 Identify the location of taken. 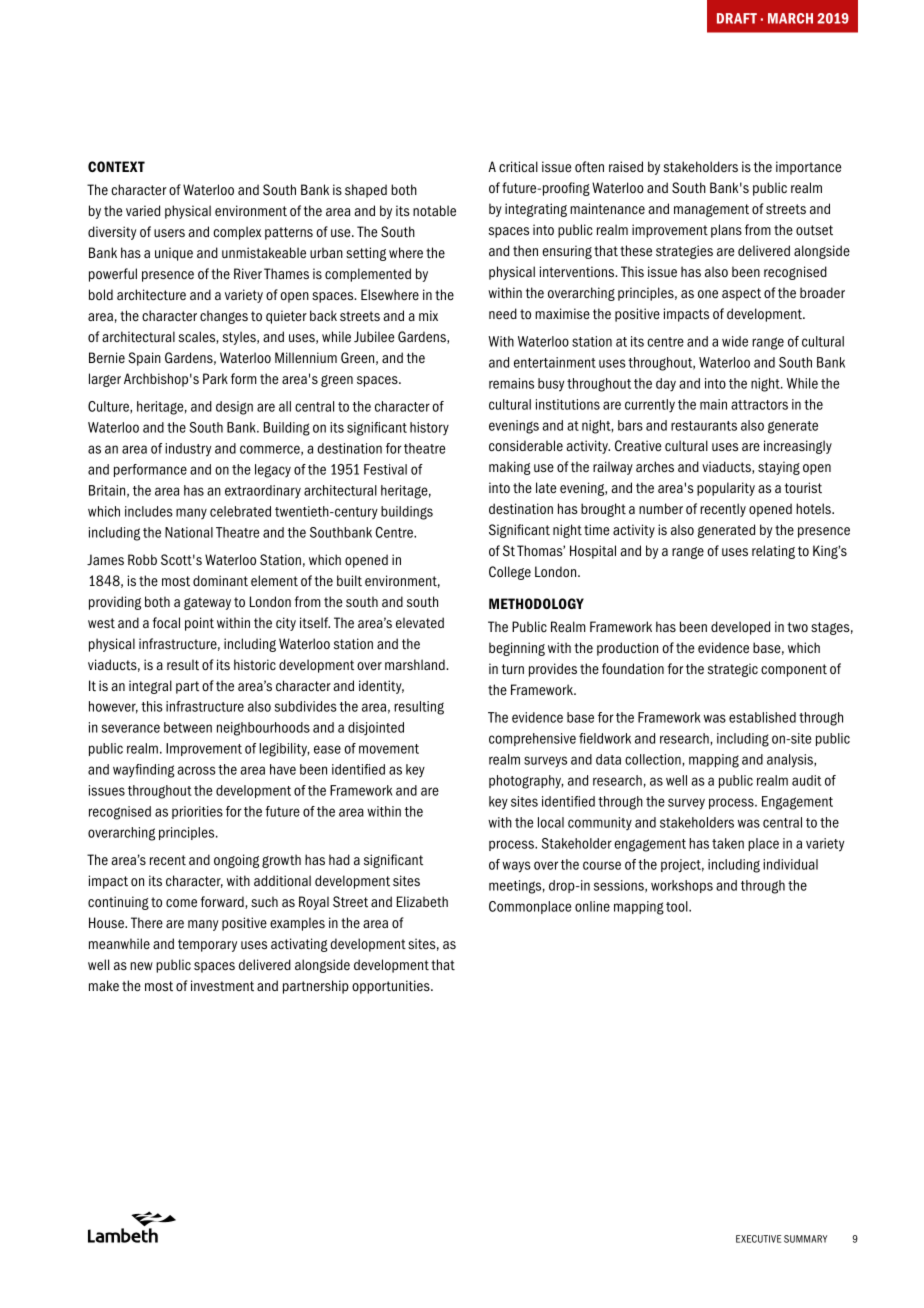
(728, 843).
